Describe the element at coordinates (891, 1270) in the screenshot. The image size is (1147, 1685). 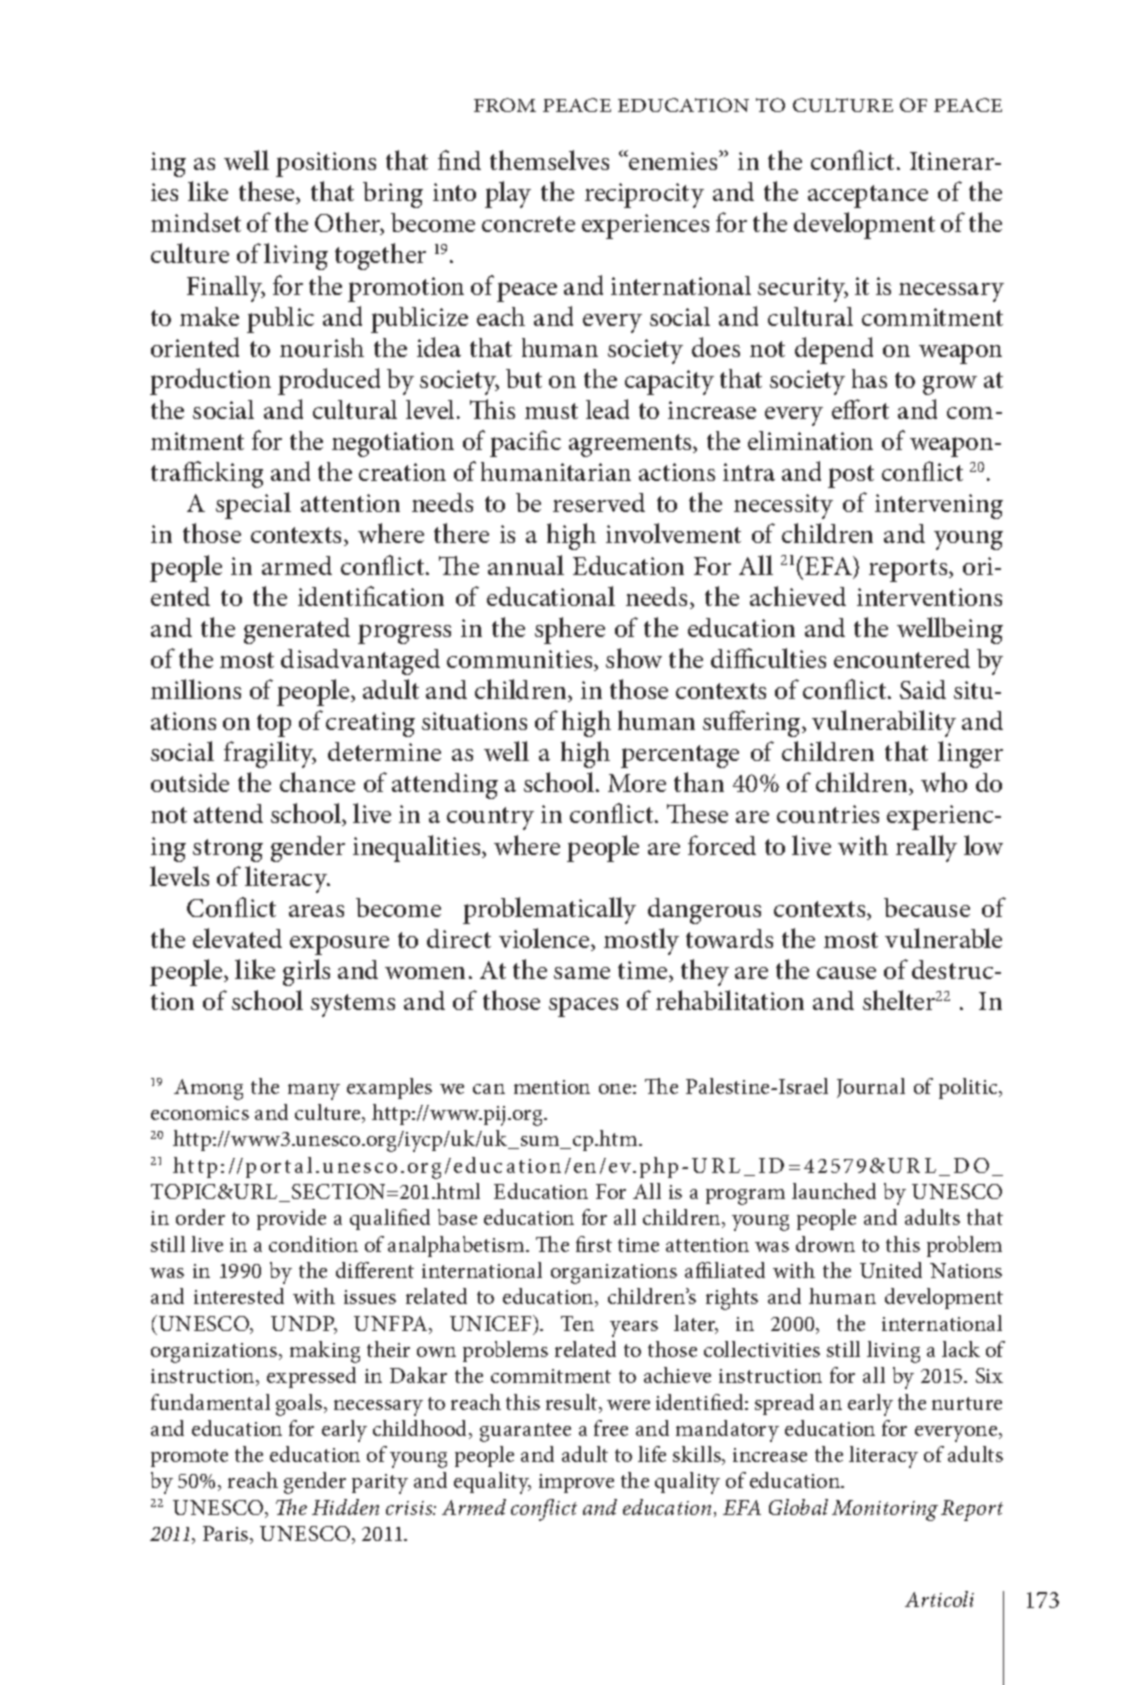
I see `United` at that location.
